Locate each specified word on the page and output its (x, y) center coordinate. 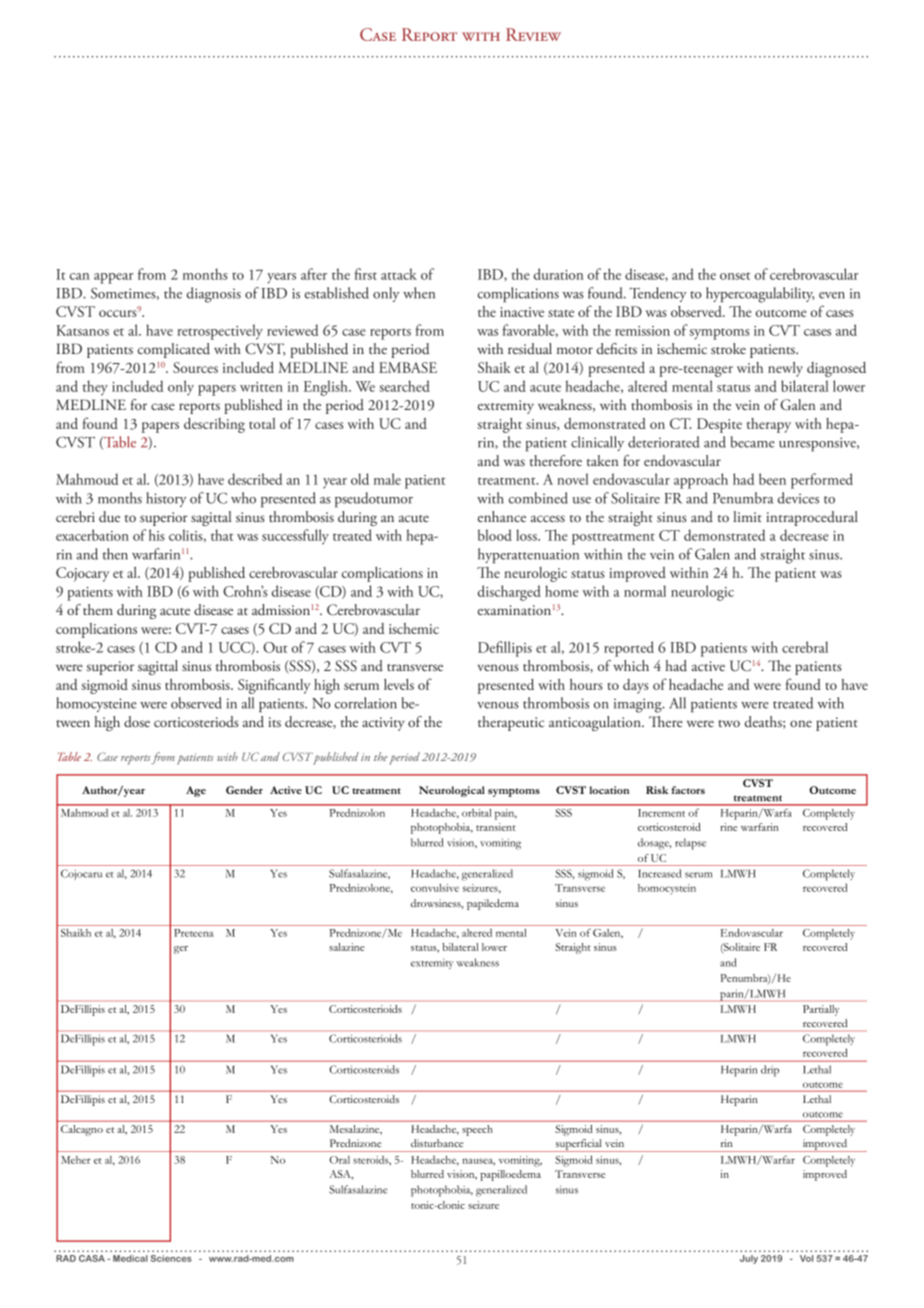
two (729, 723)
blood (495, 535)
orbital (476, 813)
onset (735, 276)
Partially (821, 1010)
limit (747, 516)
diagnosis (214, 295)
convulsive (435, 888)
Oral (340, 1160)
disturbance (437, 1143)
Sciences (171, 1258)
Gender (244, 790)
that (222, 535)
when (419, 293)
